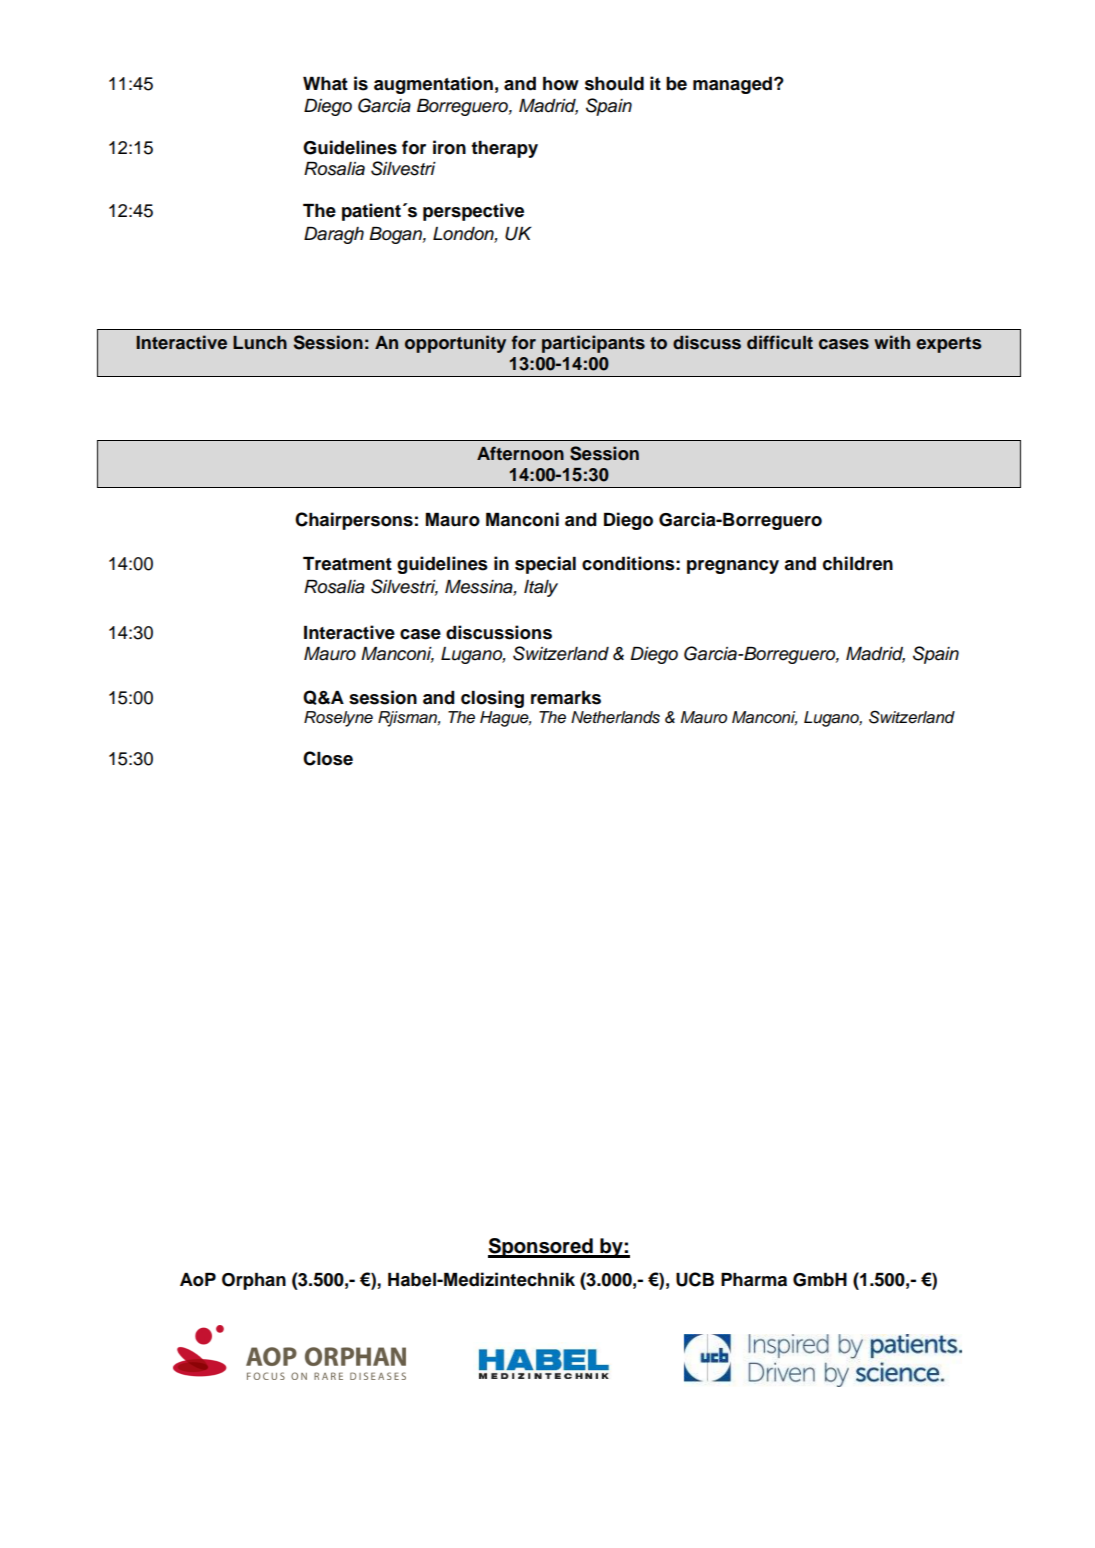 This page has height=1548, width=1095. What do you see at coordinates (754, 1280) in the page?
I see `Pharma` at bounding box center [754, 1280].
